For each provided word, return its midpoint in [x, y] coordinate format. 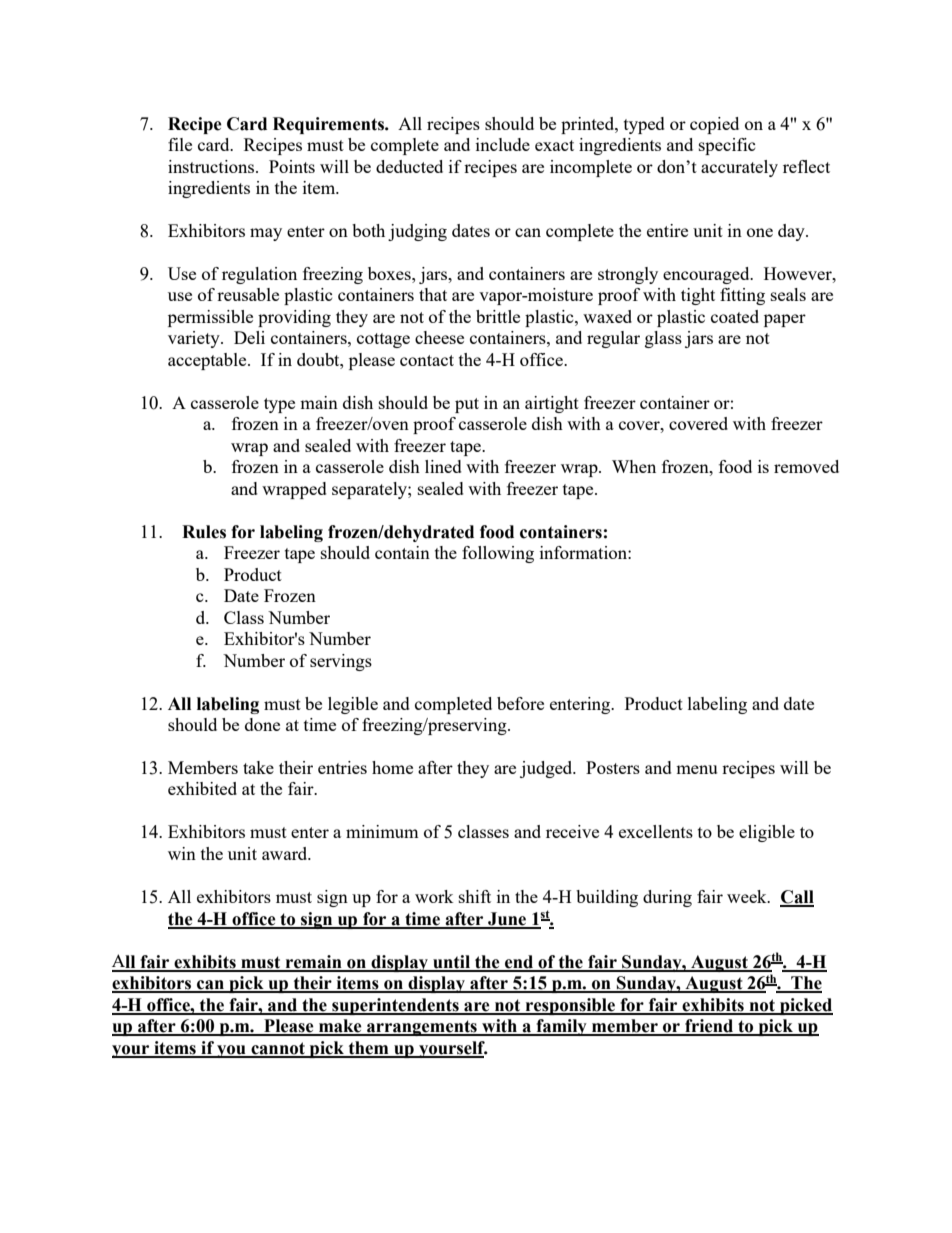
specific [727, 146]
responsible [570, 1006]
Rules [204, 532]
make [340, 1027]
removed [806, 466]
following [498, 554]
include [503, 144]
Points [292, 166]
